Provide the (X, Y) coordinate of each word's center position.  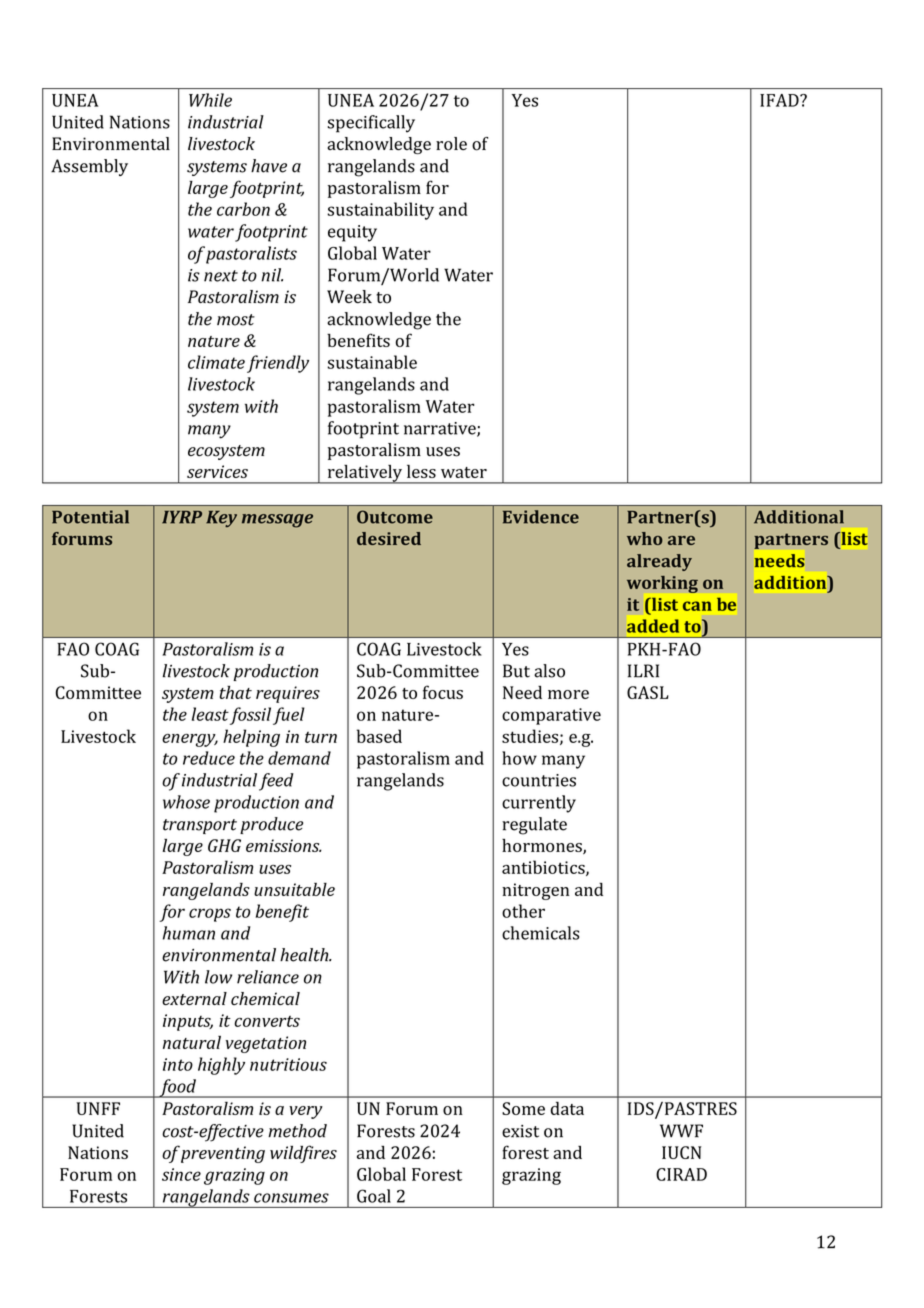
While (210, 100)
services (217, 471)
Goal (374, 1196)
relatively (365, 474)
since (181, 1174)
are (681, 540)
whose (186, 802)
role (451, 144)
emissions (284, 845)
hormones (543, 847)
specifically (371, 124)
